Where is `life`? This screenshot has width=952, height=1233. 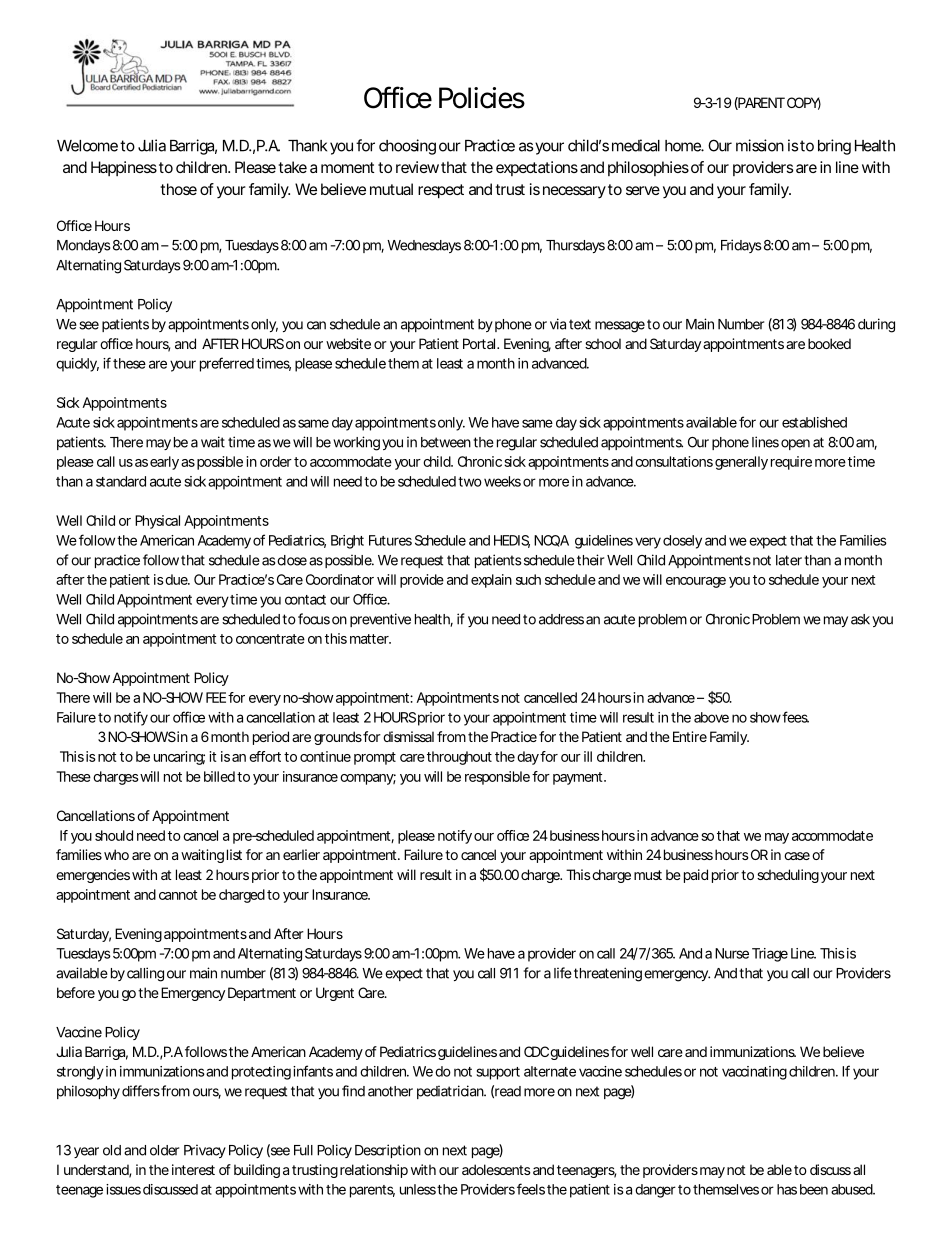 life is located at coordinates (563, 973).
